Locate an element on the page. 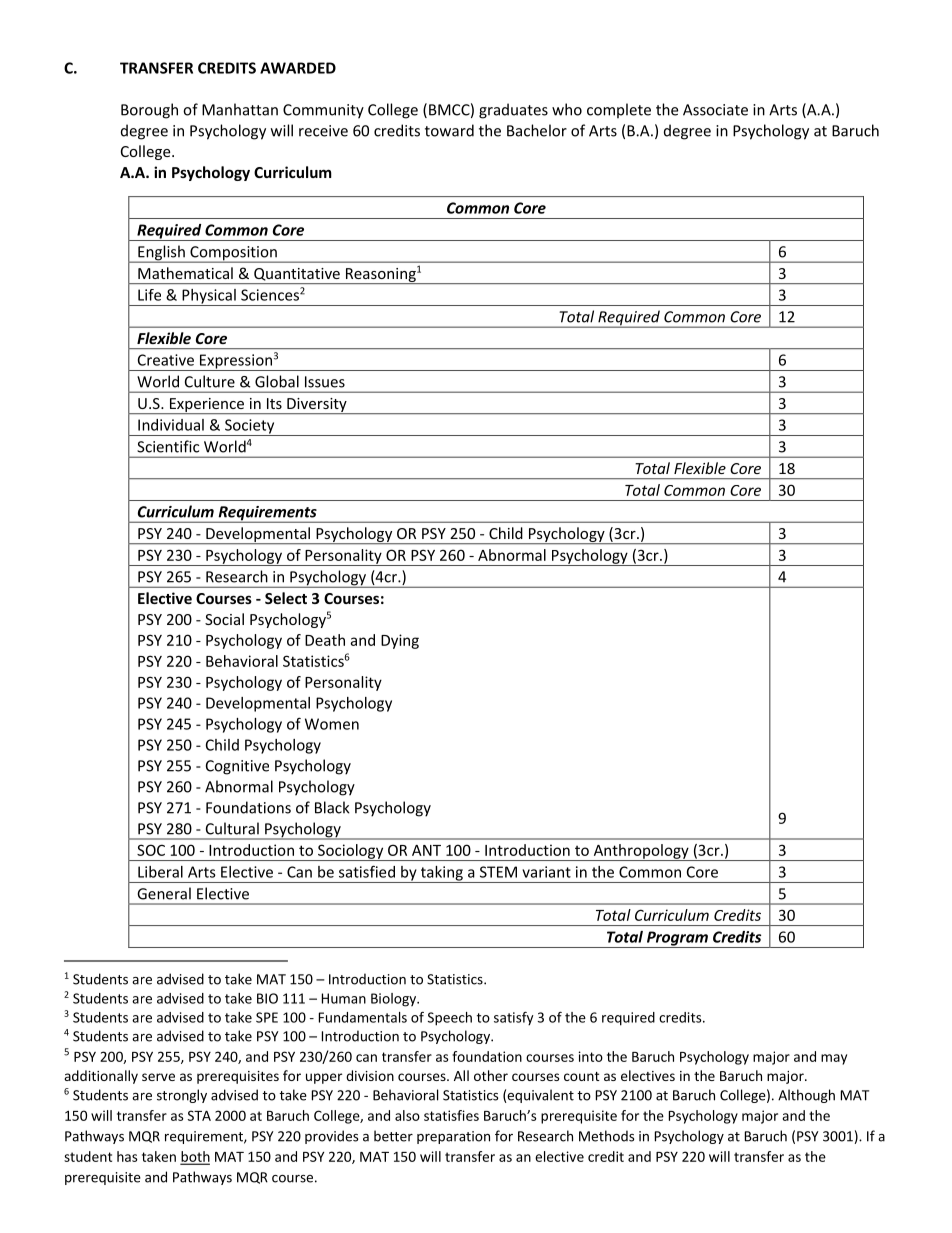  Anthropology is located at coordinates (641, 852).
